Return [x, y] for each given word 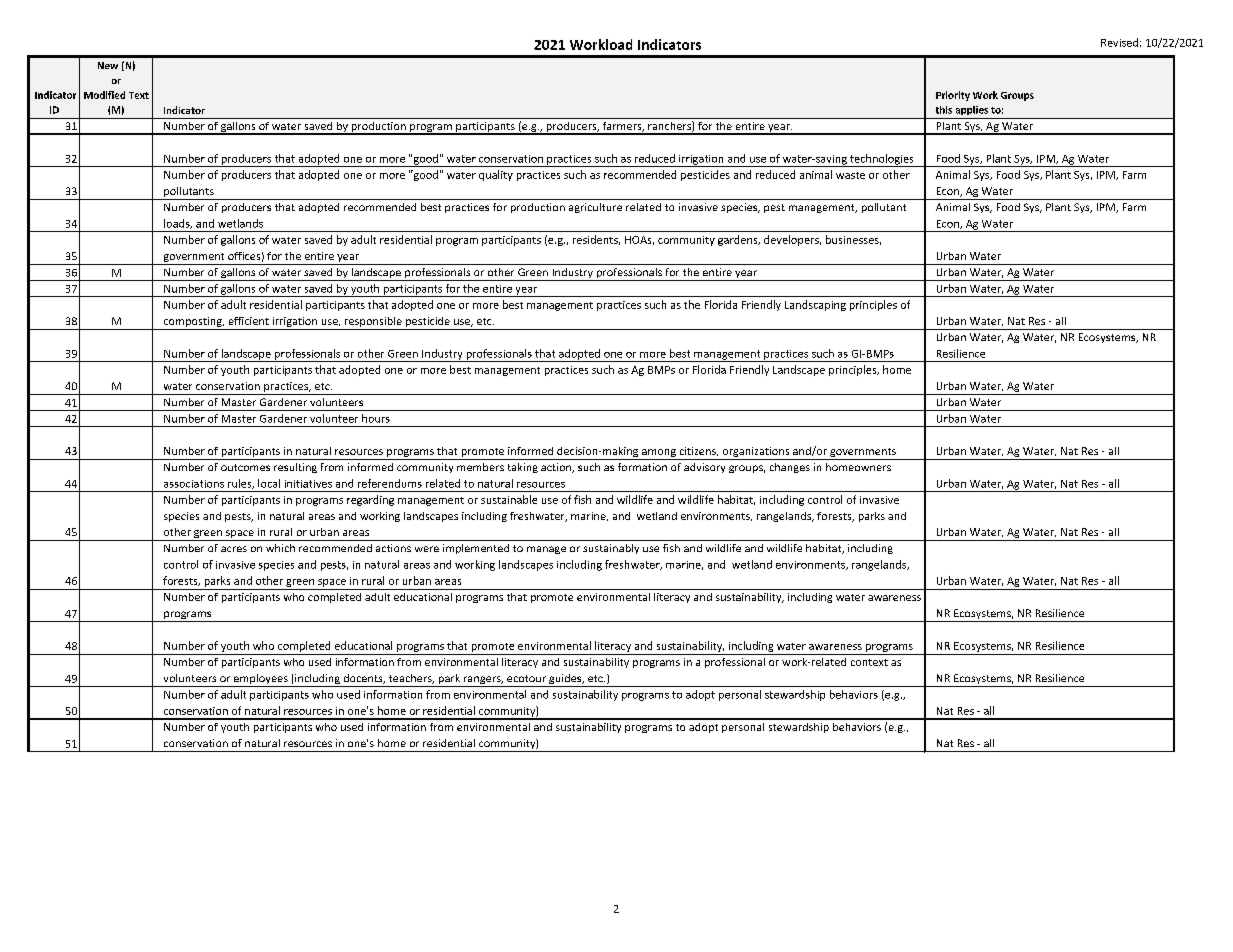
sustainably [611, 549]
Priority [953, 96]
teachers [411, 679]
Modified [104, 95]
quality [496, 175]
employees [261, 680]
